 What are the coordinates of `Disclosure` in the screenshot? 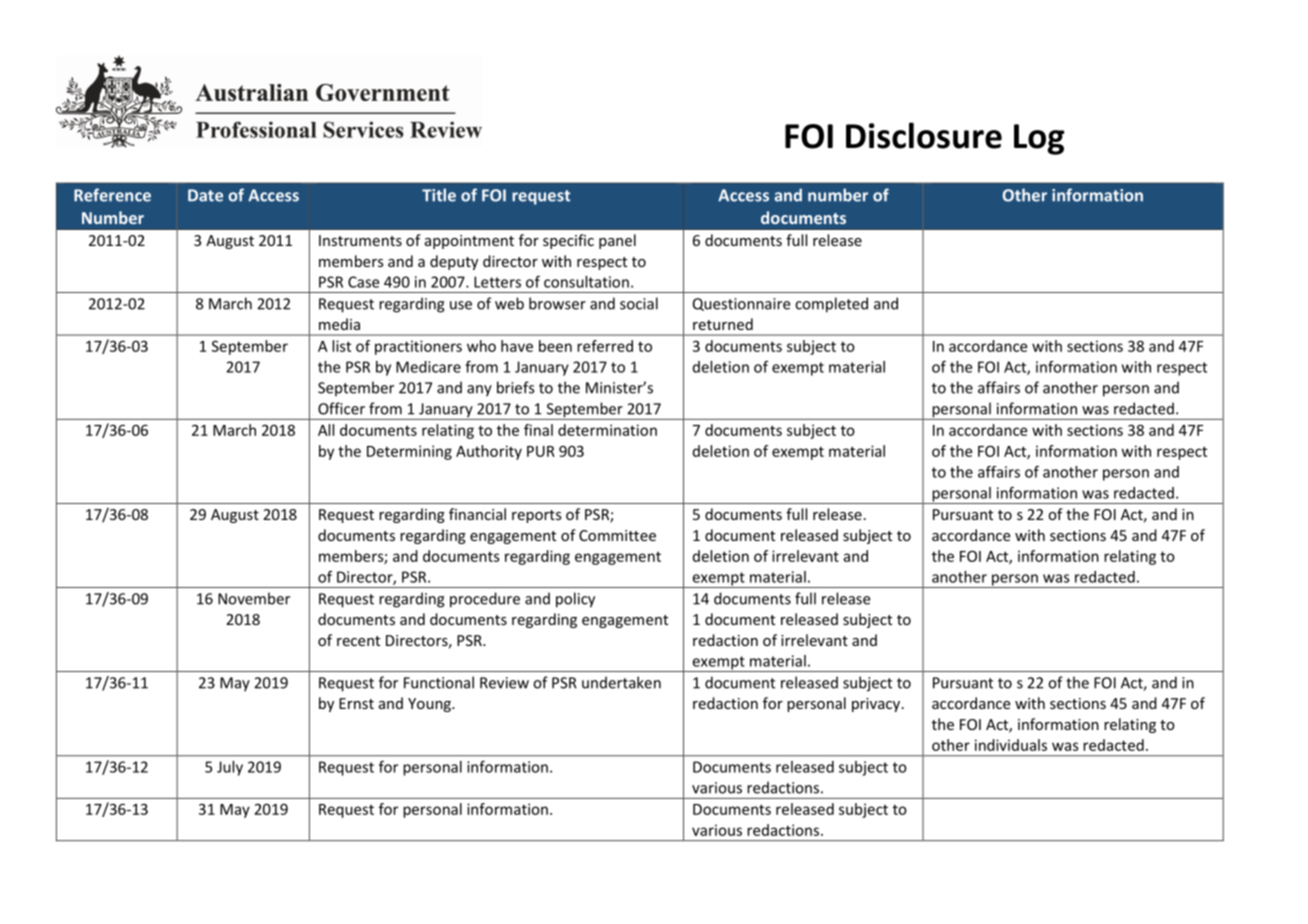 It's located at (924, 135).
